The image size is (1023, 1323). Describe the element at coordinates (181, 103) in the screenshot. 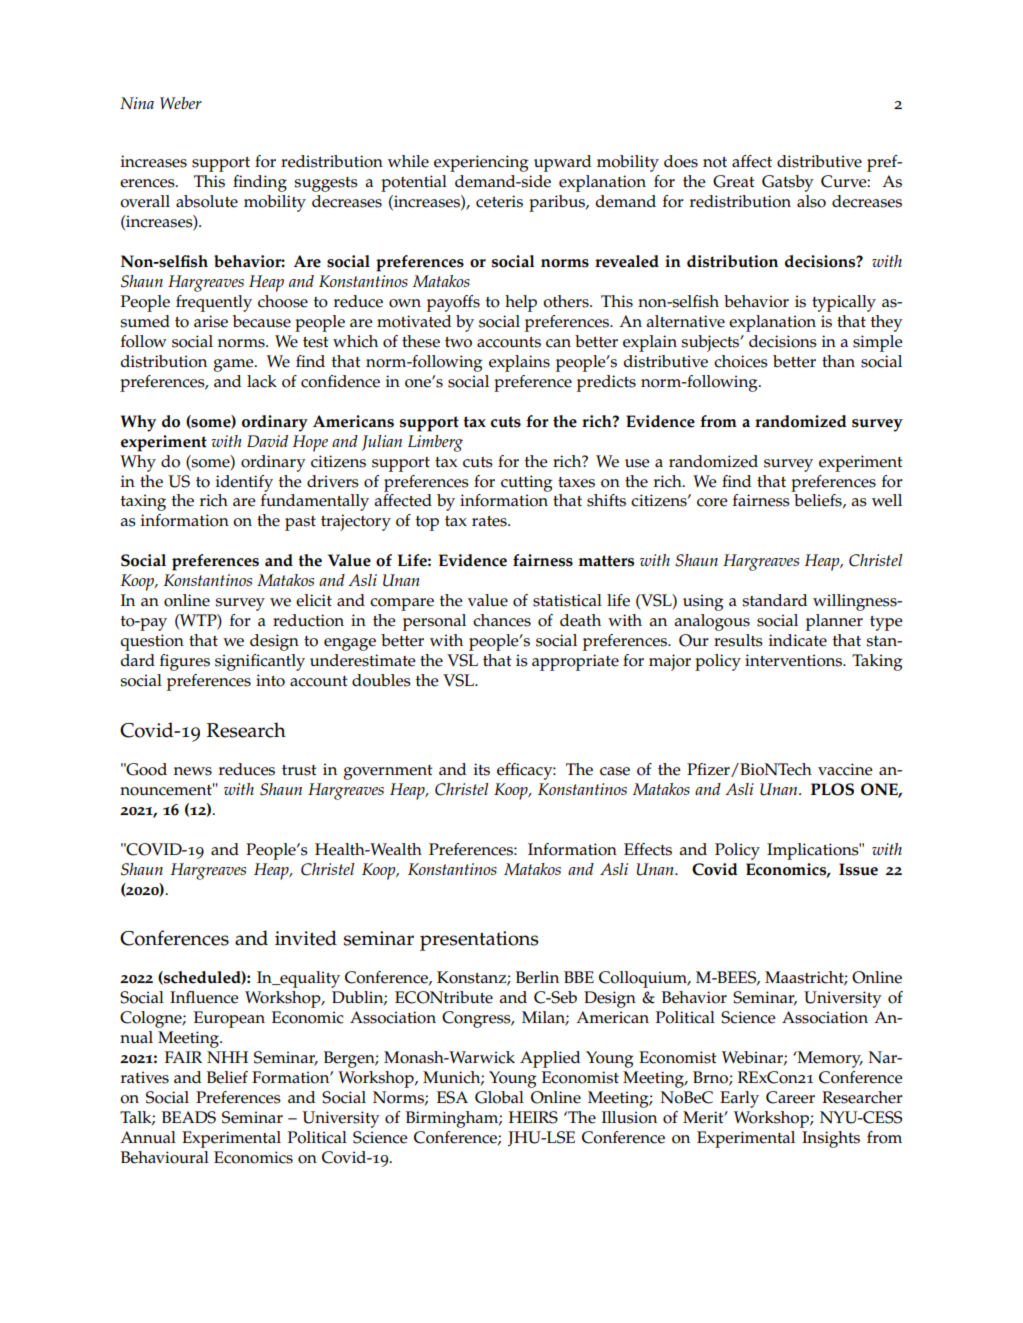

I see `Weber` at that location.
